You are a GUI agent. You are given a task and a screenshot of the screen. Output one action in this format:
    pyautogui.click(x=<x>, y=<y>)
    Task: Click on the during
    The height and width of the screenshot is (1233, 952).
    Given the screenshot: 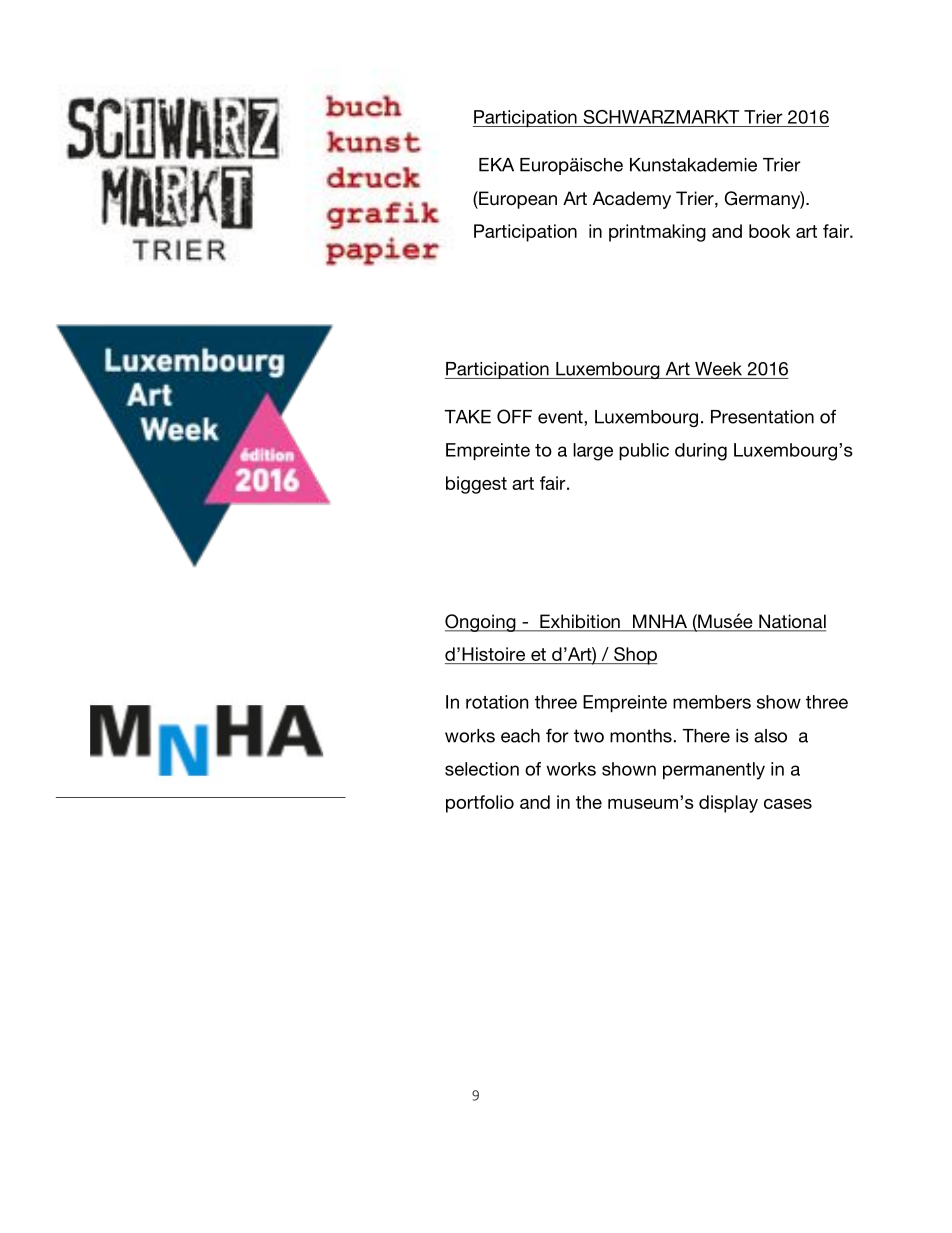 What is the action you would take?
    pyautogui.click(x=701, y=452)
